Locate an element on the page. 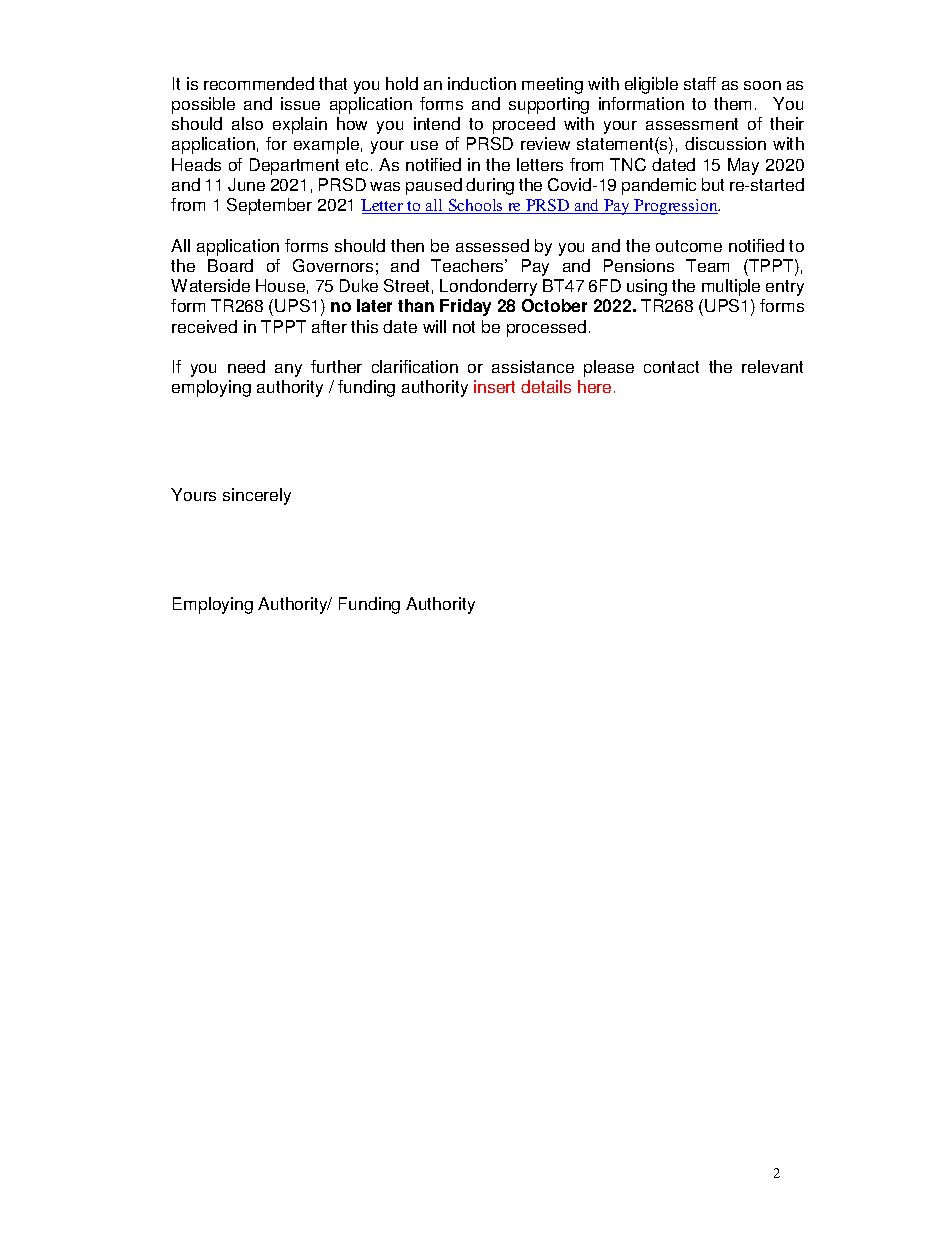 Image resolution: width=952 pixels, height=1233 pixels. recommended is located at coordinates (259, 83).
